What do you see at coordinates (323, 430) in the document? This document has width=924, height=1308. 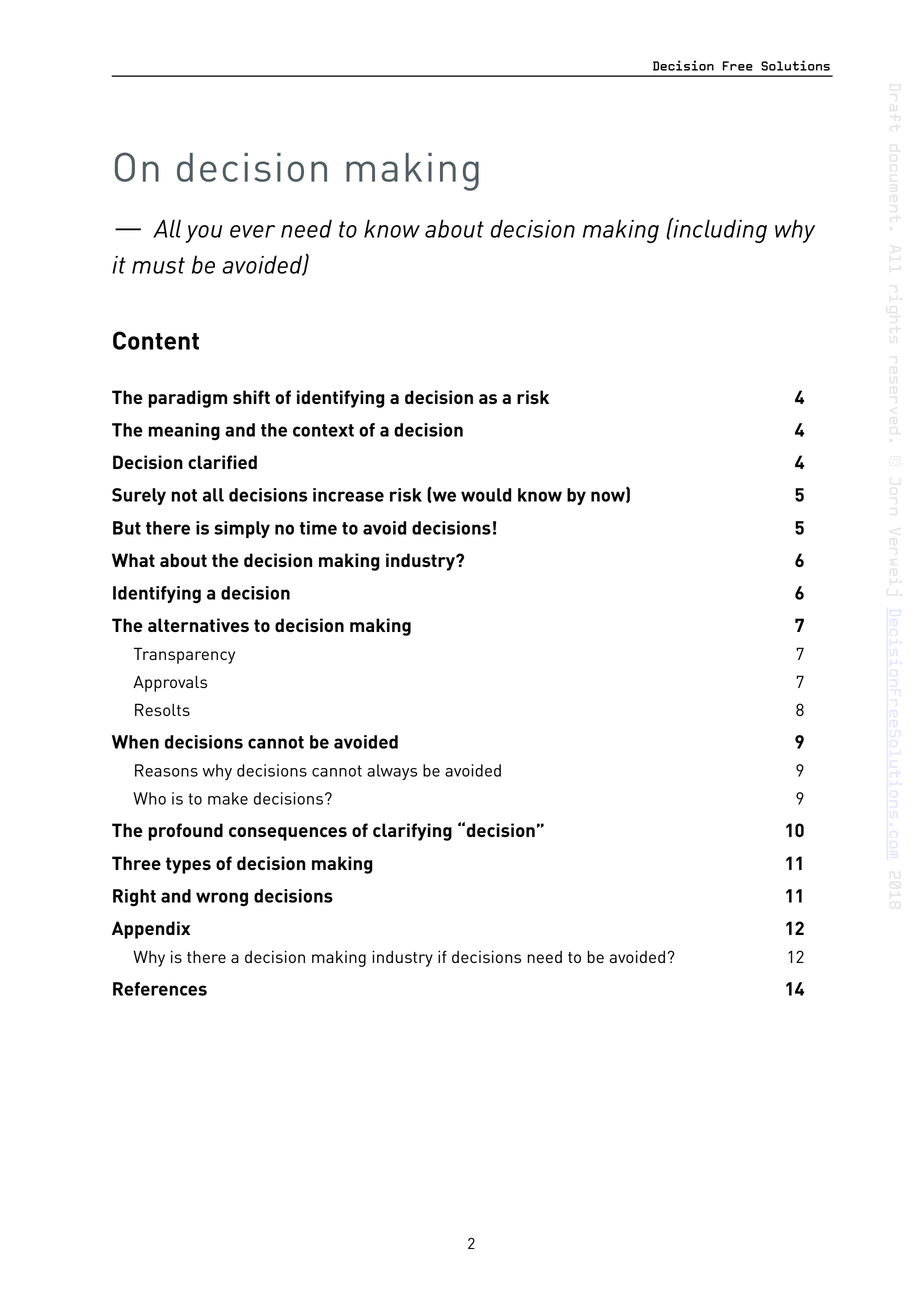 I see `context` at bounding box center [323, 430].
